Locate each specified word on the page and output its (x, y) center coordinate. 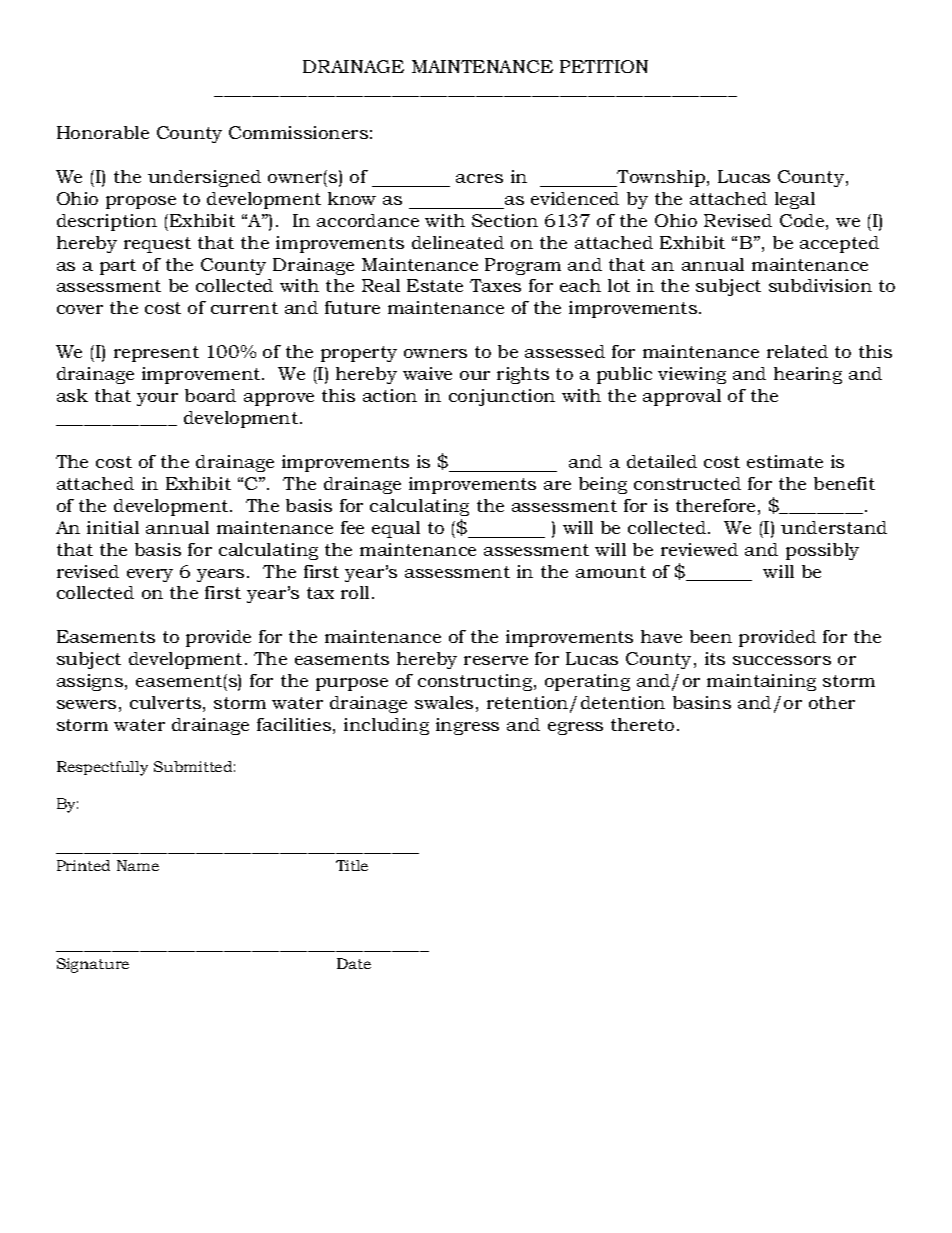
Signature (93, 965)
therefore (715, 505)
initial (113, 527)
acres (479, 178)
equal (396, 529)
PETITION (604, 66)
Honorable (103, 132)
